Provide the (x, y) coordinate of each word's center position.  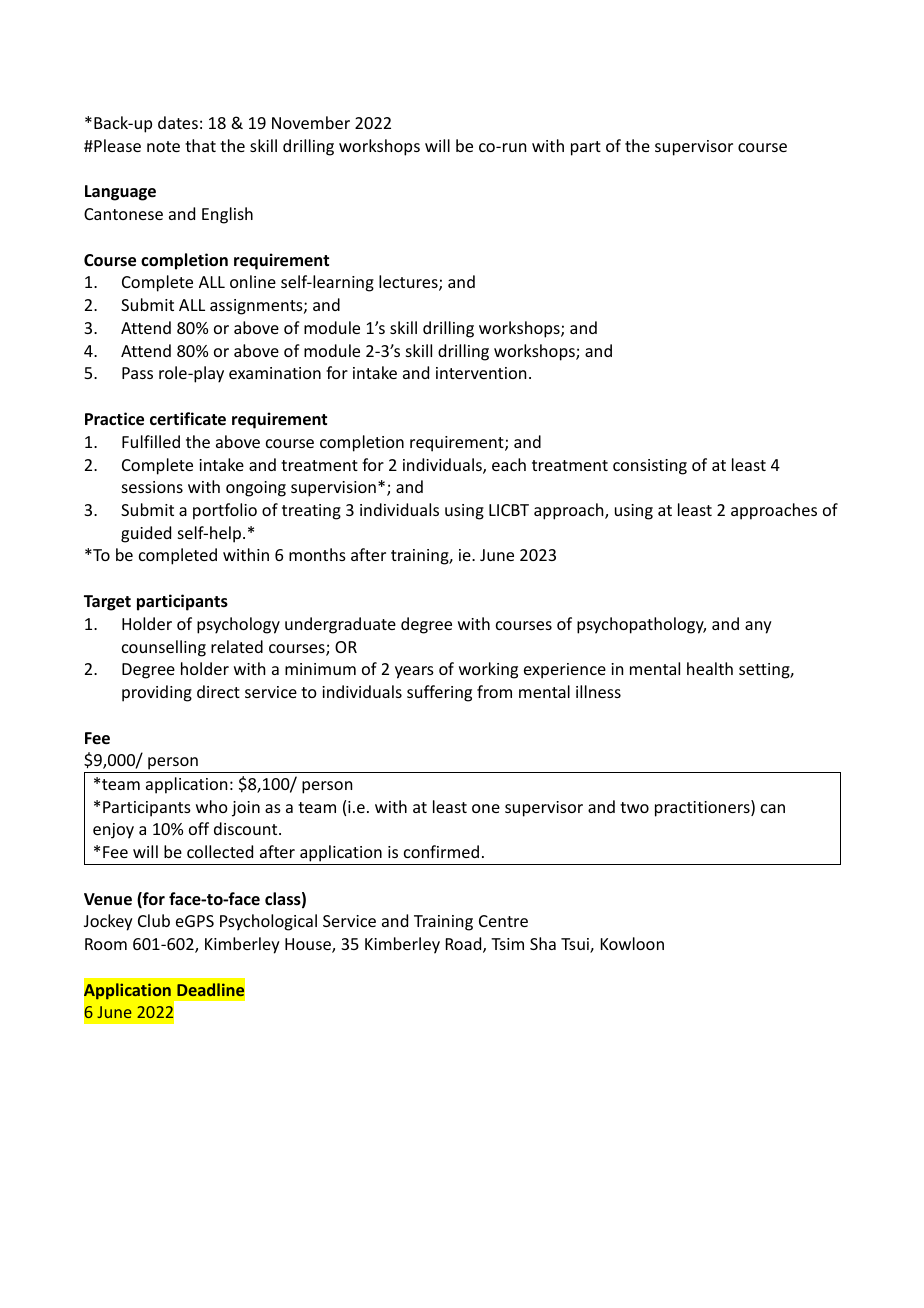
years (414, 672)
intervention (481, 373)
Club (154, 920)
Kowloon (632, 943)
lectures (409, 283)
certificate (188, 419)
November (311, 122)
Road (465, 945)
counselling (164, 648)
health (710, 668)
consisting (650, 467)
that (200, 145)
